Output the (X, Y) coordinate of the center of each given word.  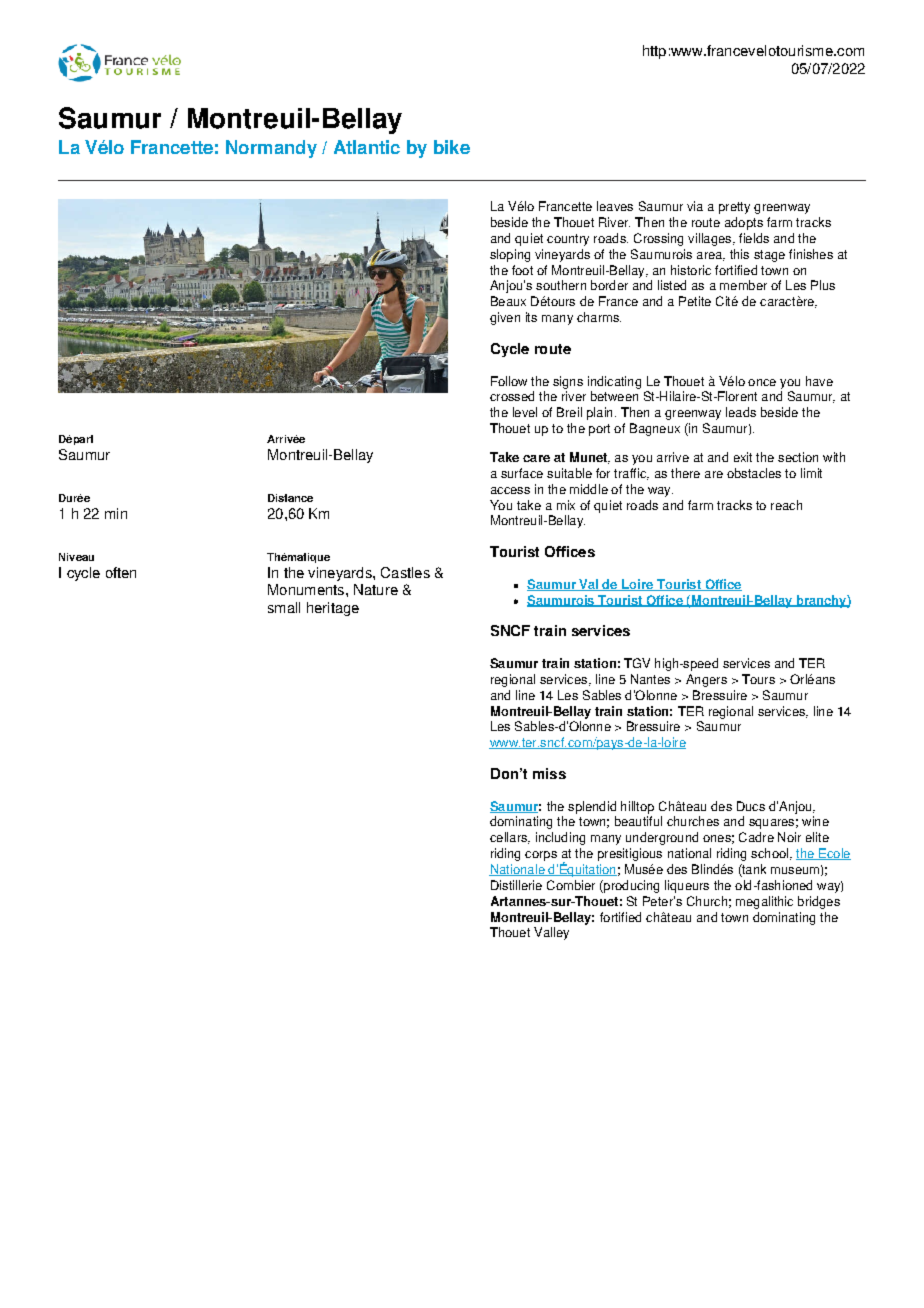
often (121, 572)
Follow (509, 381)
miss (549, 773)
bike (452, 147)
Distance (290, 498)
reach (786, 505)
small (284, 607)
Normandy (271, 149)
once (762, 382)
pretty (734, 208)
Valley (551, 933)
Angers (706, 680)
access (510, 490)
